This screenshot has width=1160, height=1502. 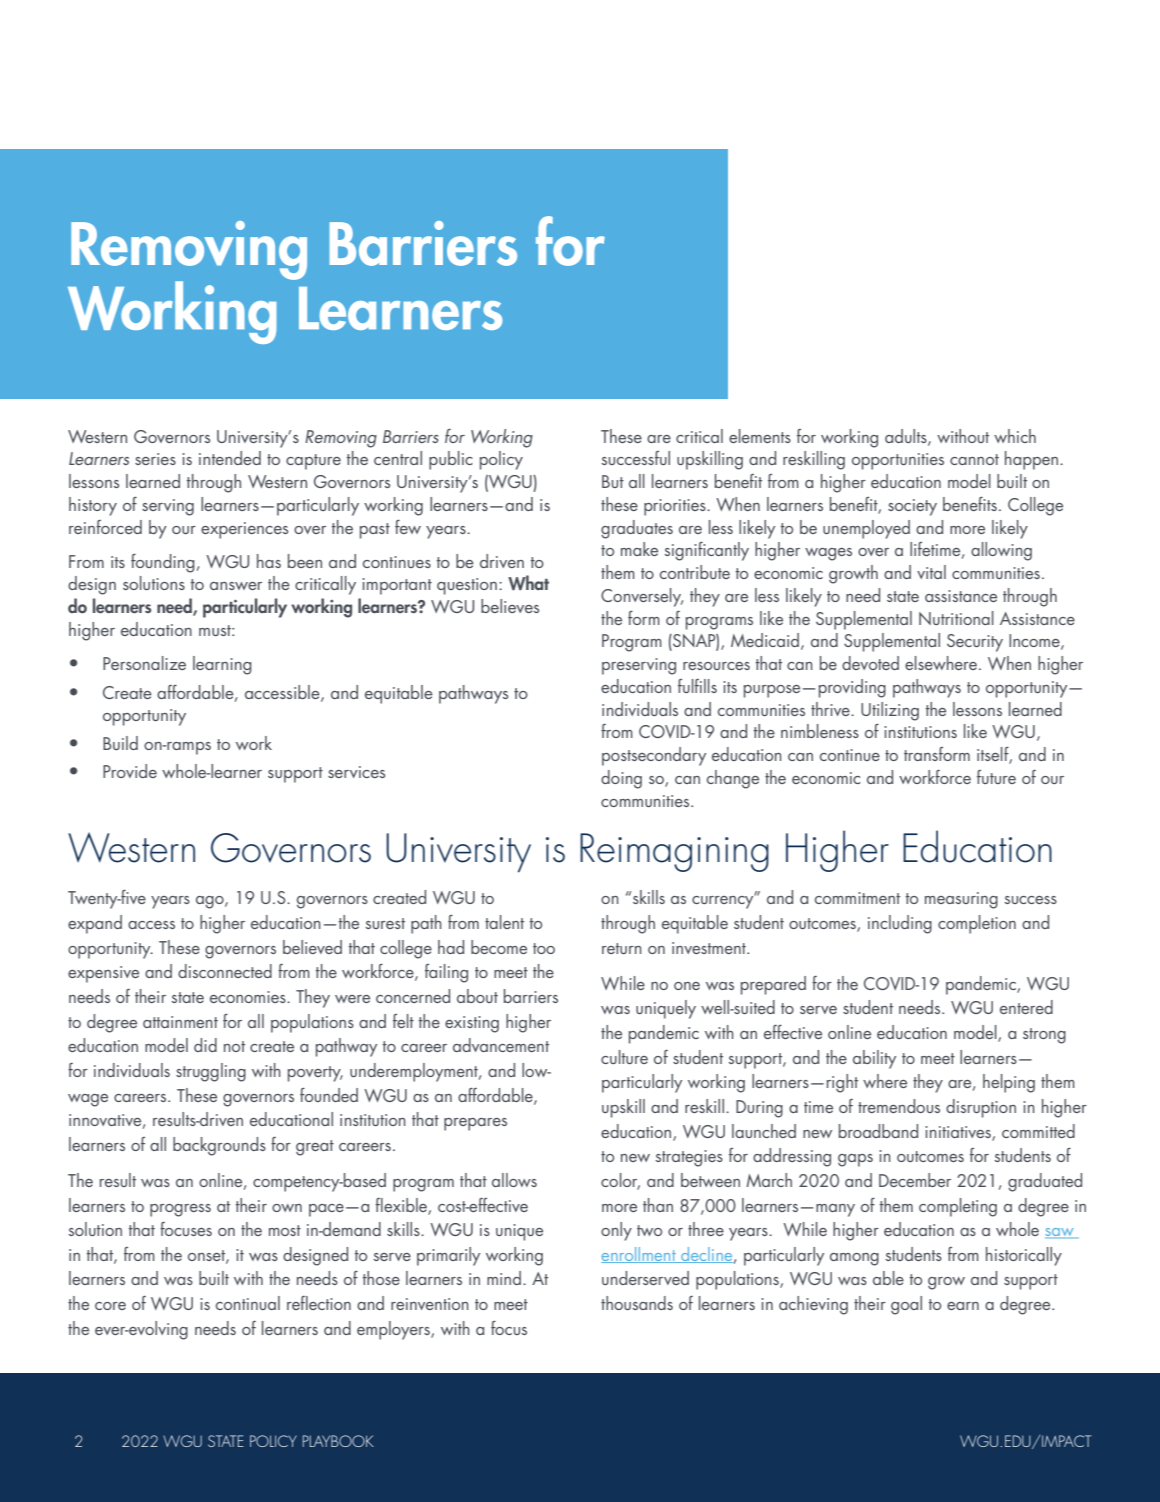 I want to click on PLAYBOOK, so click(x=338, y=1441).
